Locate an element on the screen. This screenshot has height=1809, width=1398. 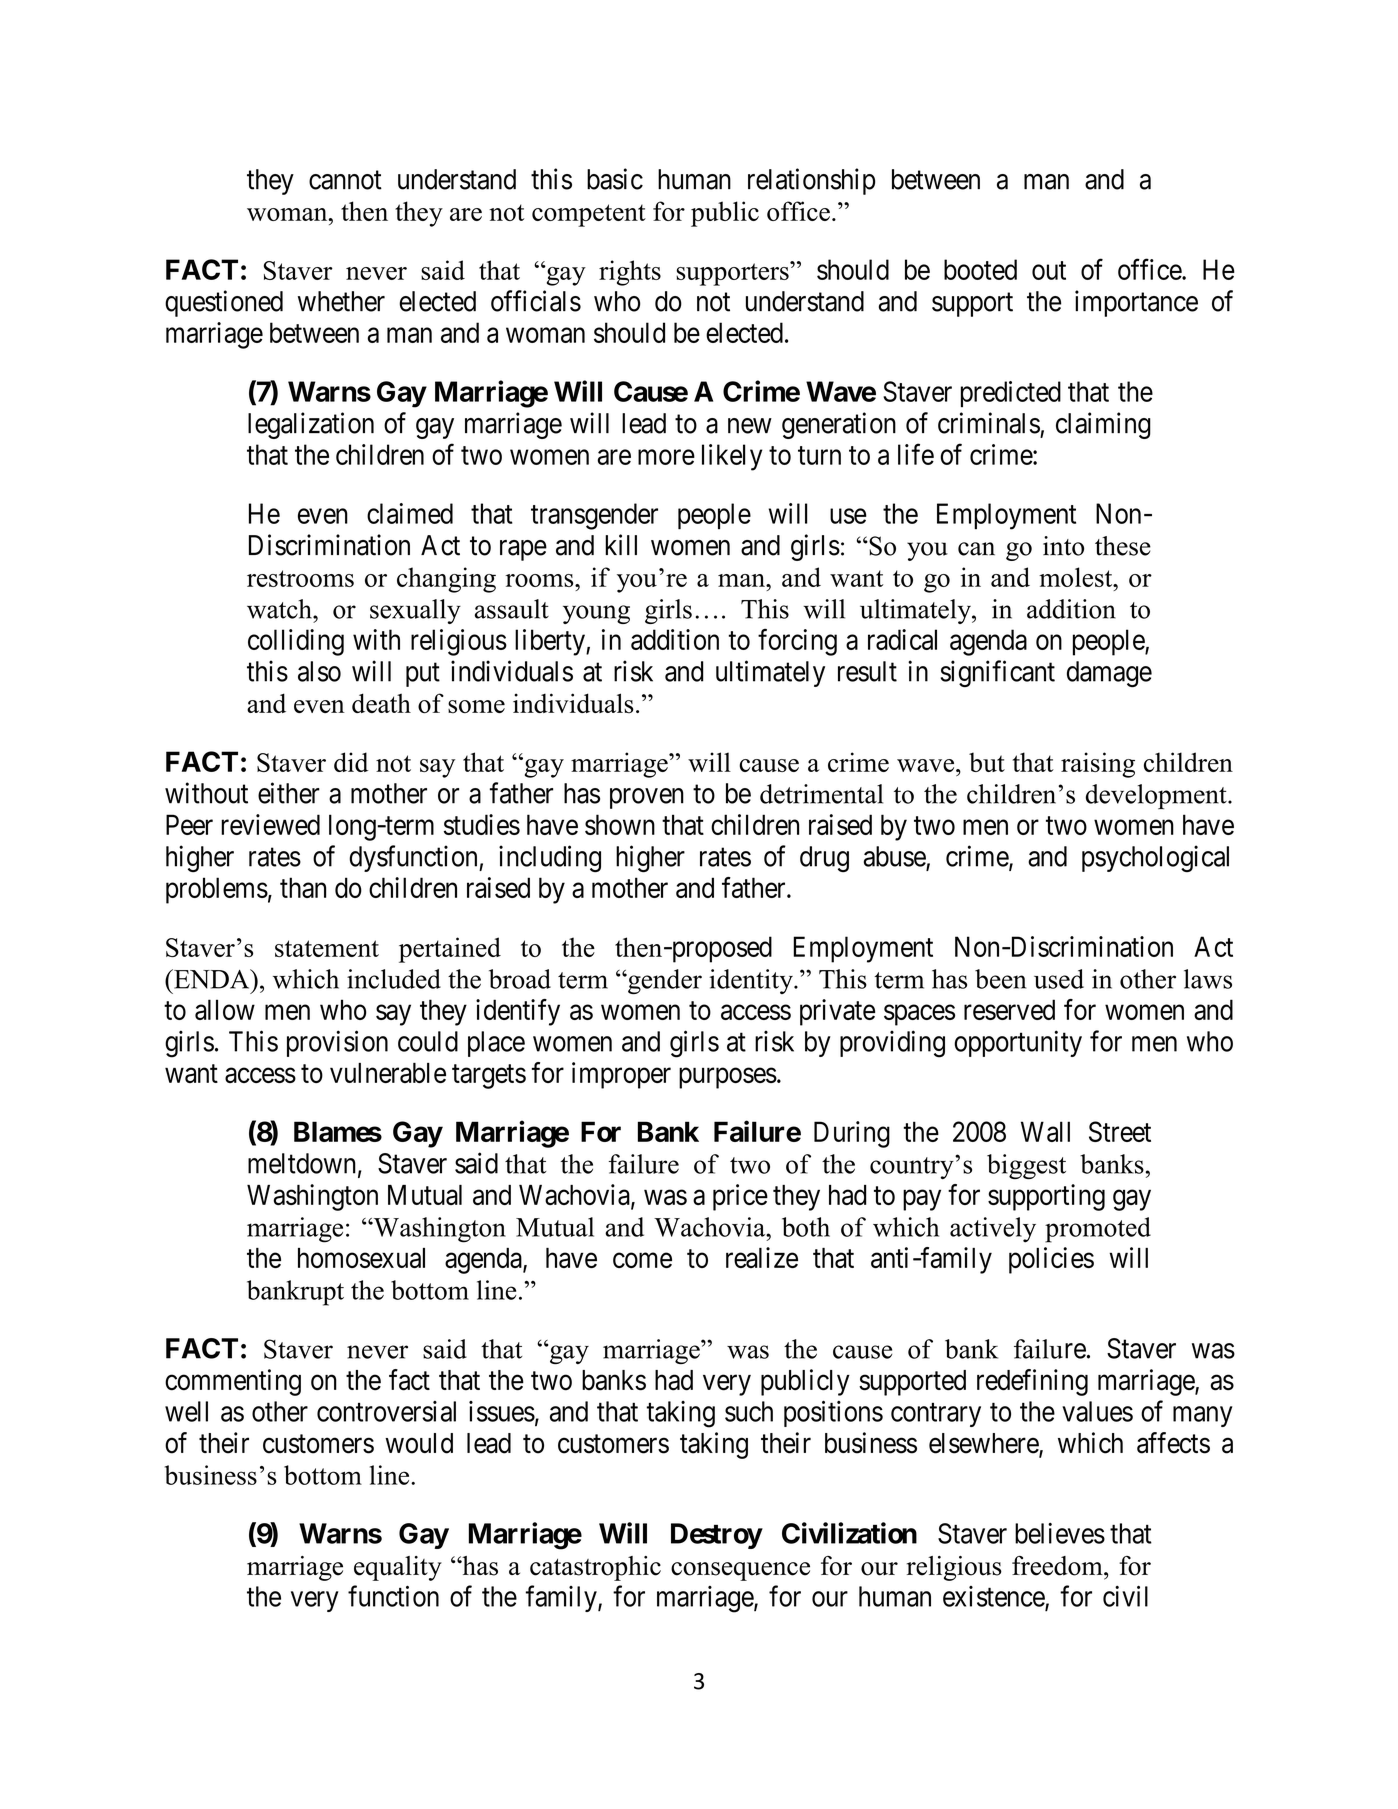
rights is located at coordinates (630, 273).
